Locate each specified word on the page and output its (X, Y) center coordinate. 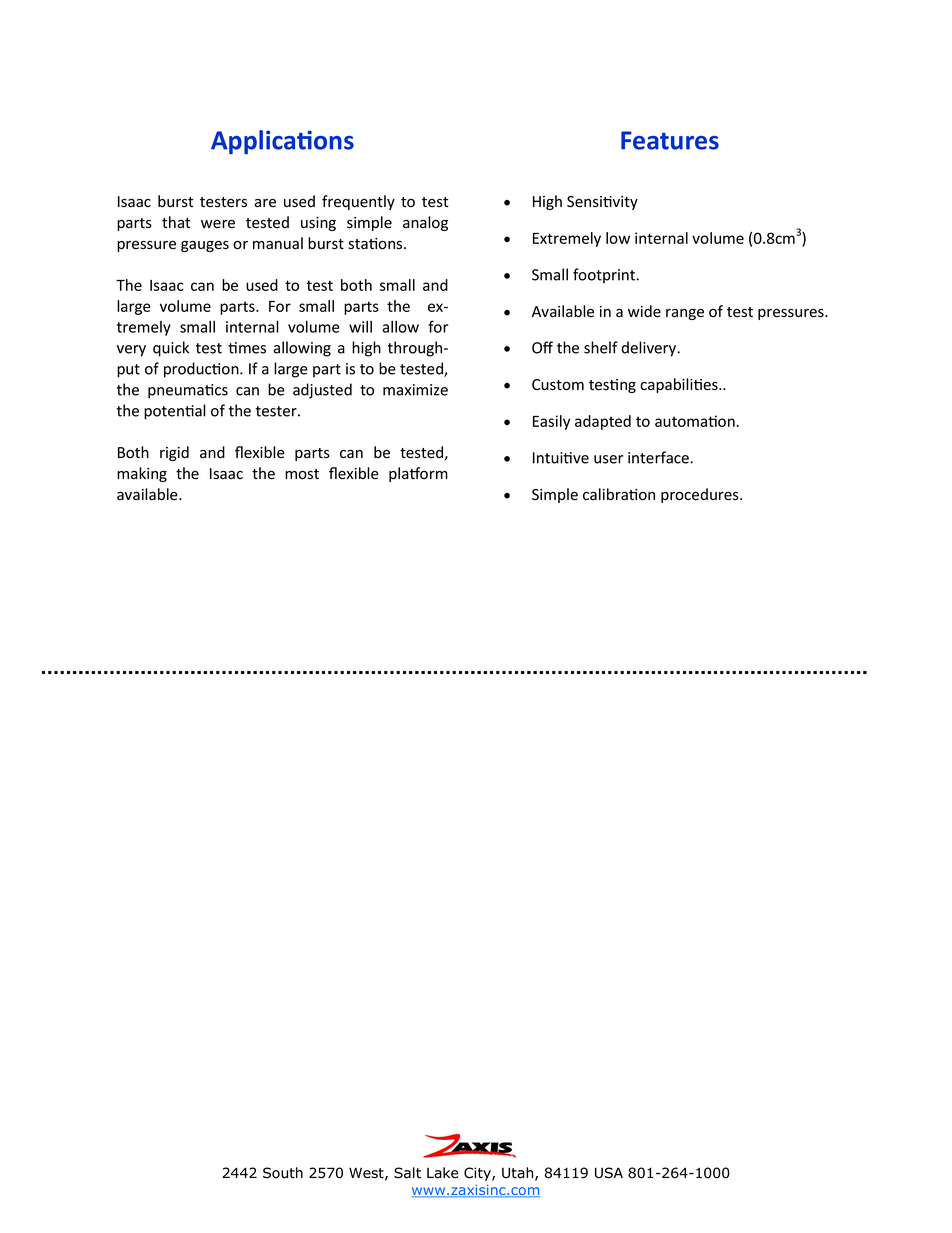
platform (418, 474)
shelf (601, 347)
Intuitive (561, 458)
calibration (619, 494)
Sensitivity (602, 203)
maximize (415, 390)
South (283, 1173)
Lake (443, 1173)
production (202, 370)
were (218, 224)
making (142, 474)
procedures (701, 495)
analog (425, 223)
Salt (407, 1173)
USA (609, 1173)
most (302, 474)
